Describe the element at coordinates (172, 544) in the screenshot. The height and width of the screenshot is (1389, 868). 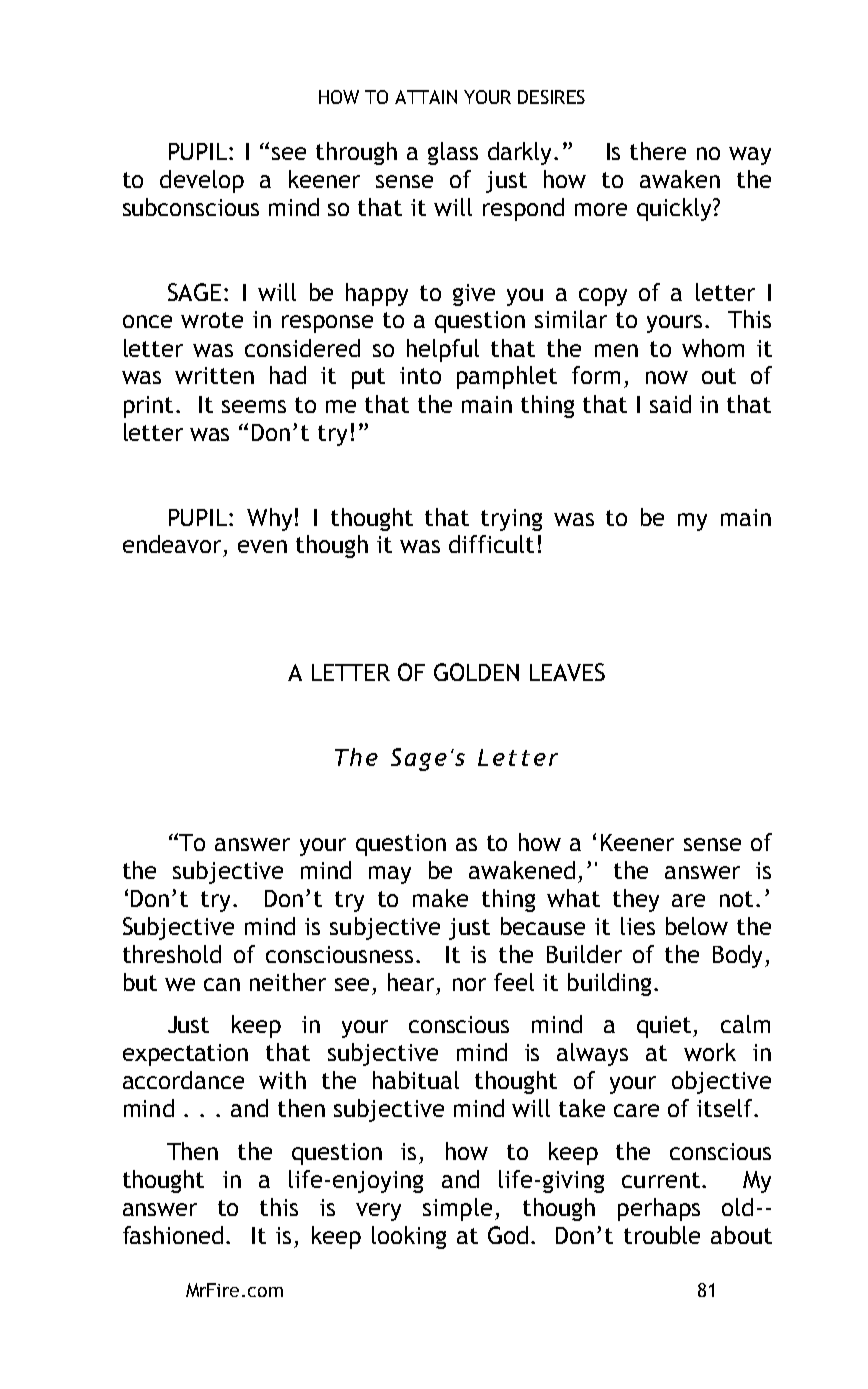
I see `endeavor` at that location.
